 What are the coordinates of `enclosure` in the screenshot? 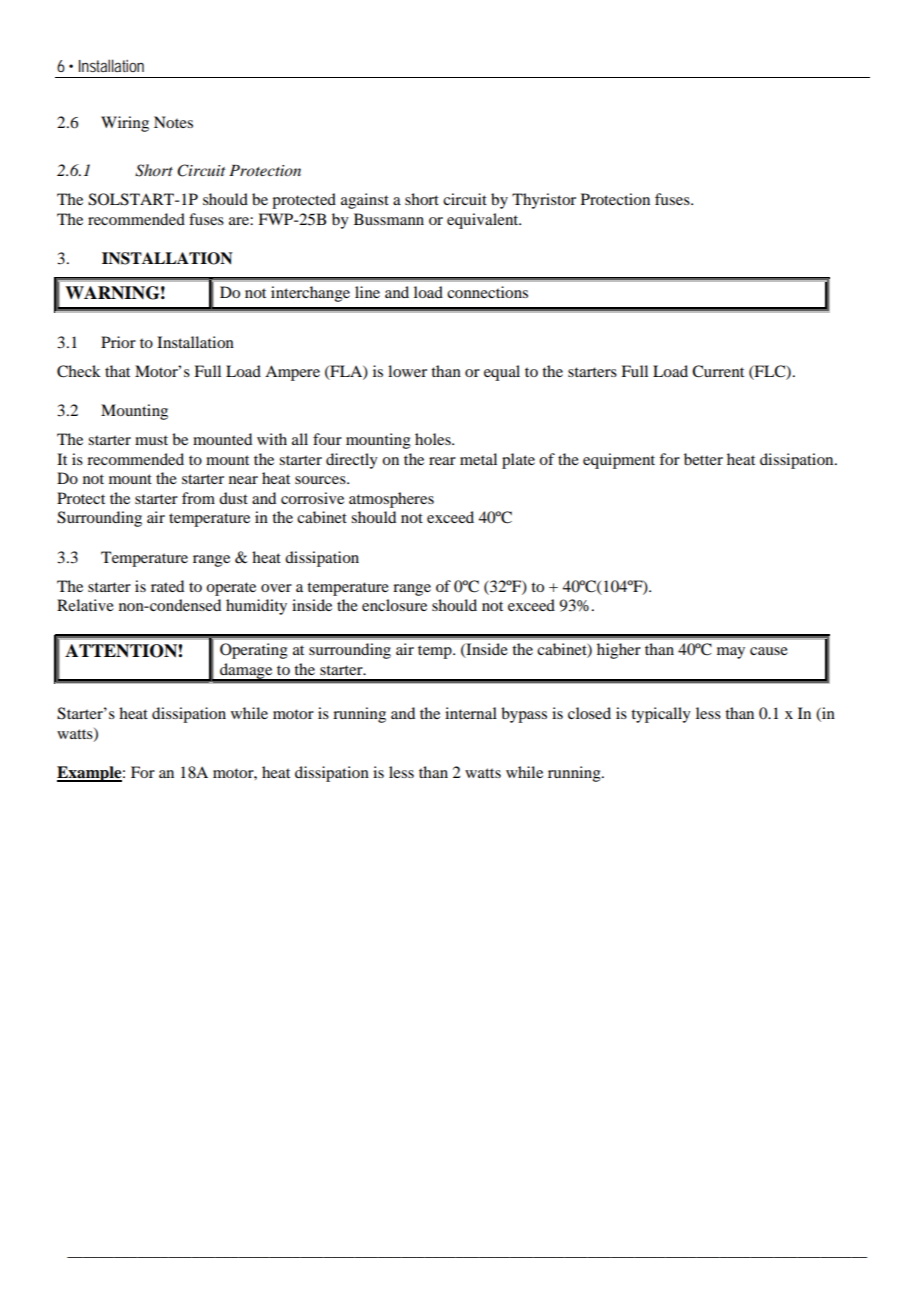 It's located at (394, 605).
